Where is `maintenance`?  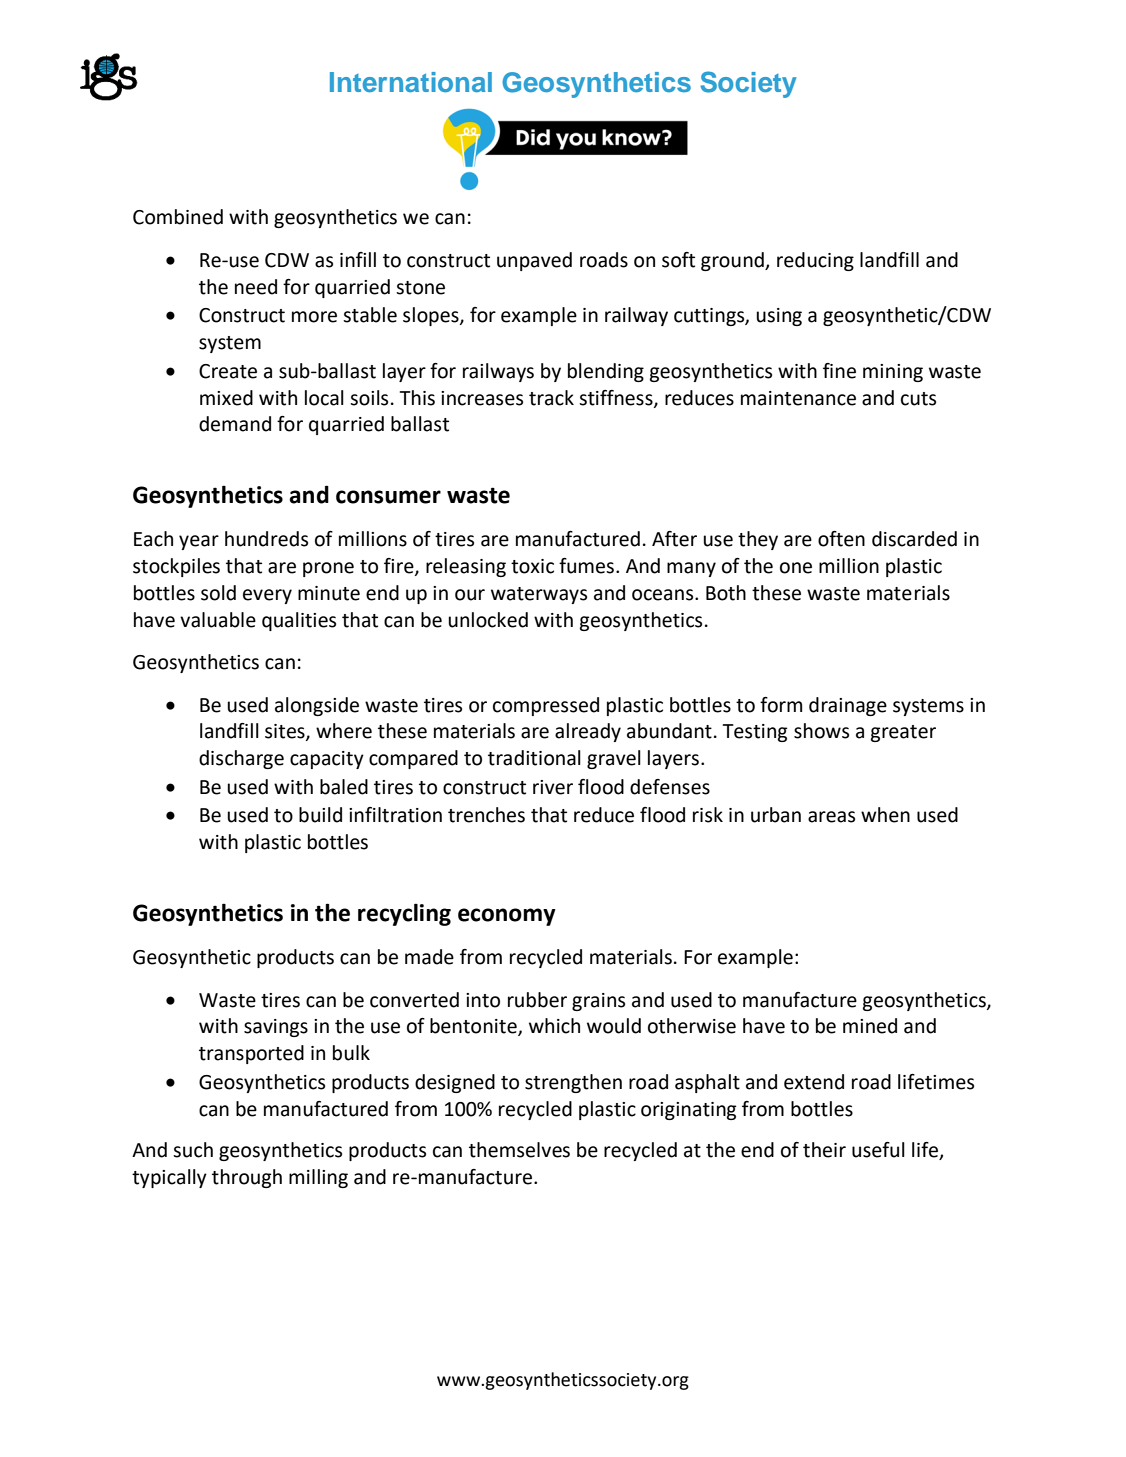 maintenance is located at coordinates (798, 398).
